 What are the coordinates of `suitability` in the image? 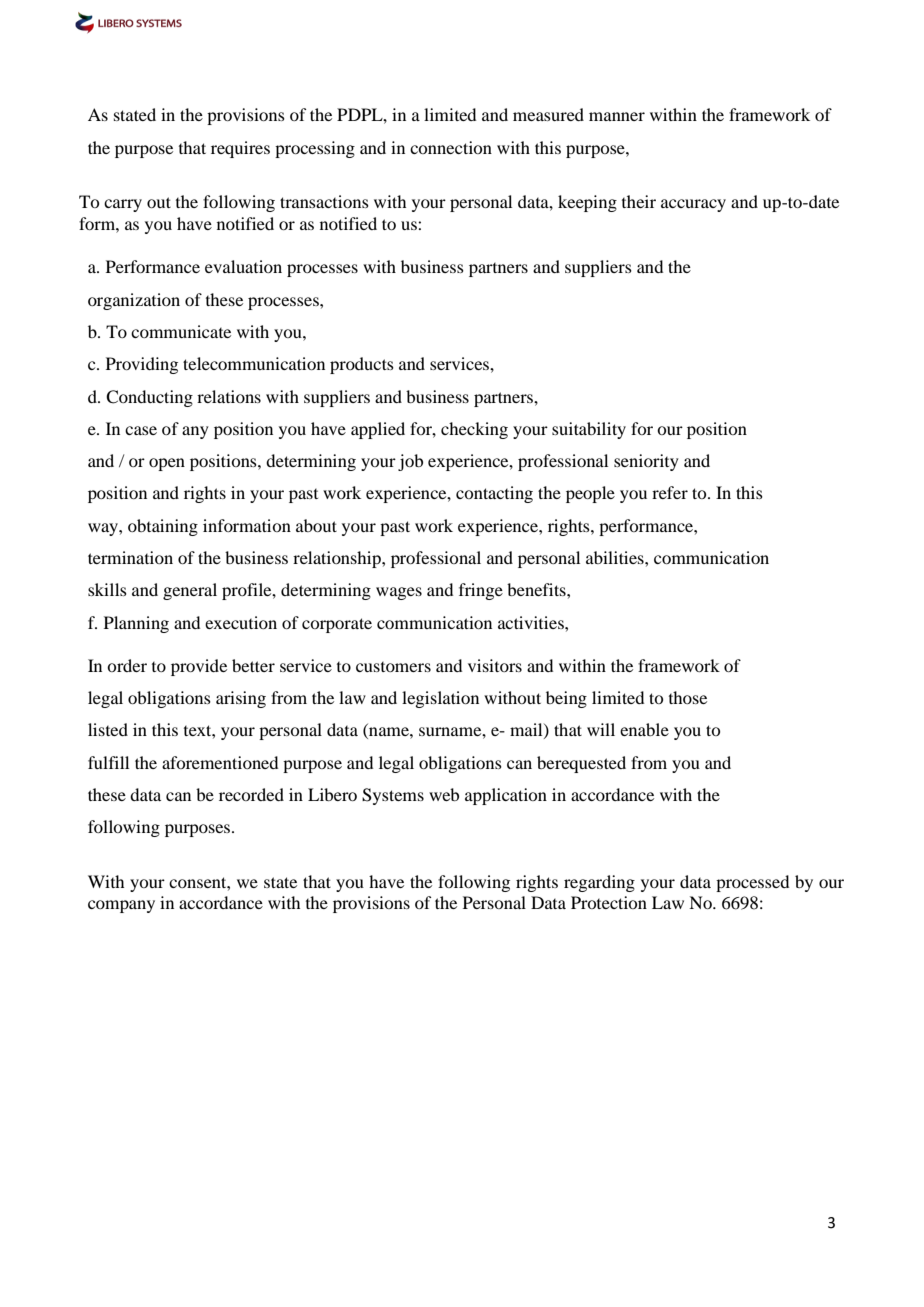 It's located at (589, 430).
